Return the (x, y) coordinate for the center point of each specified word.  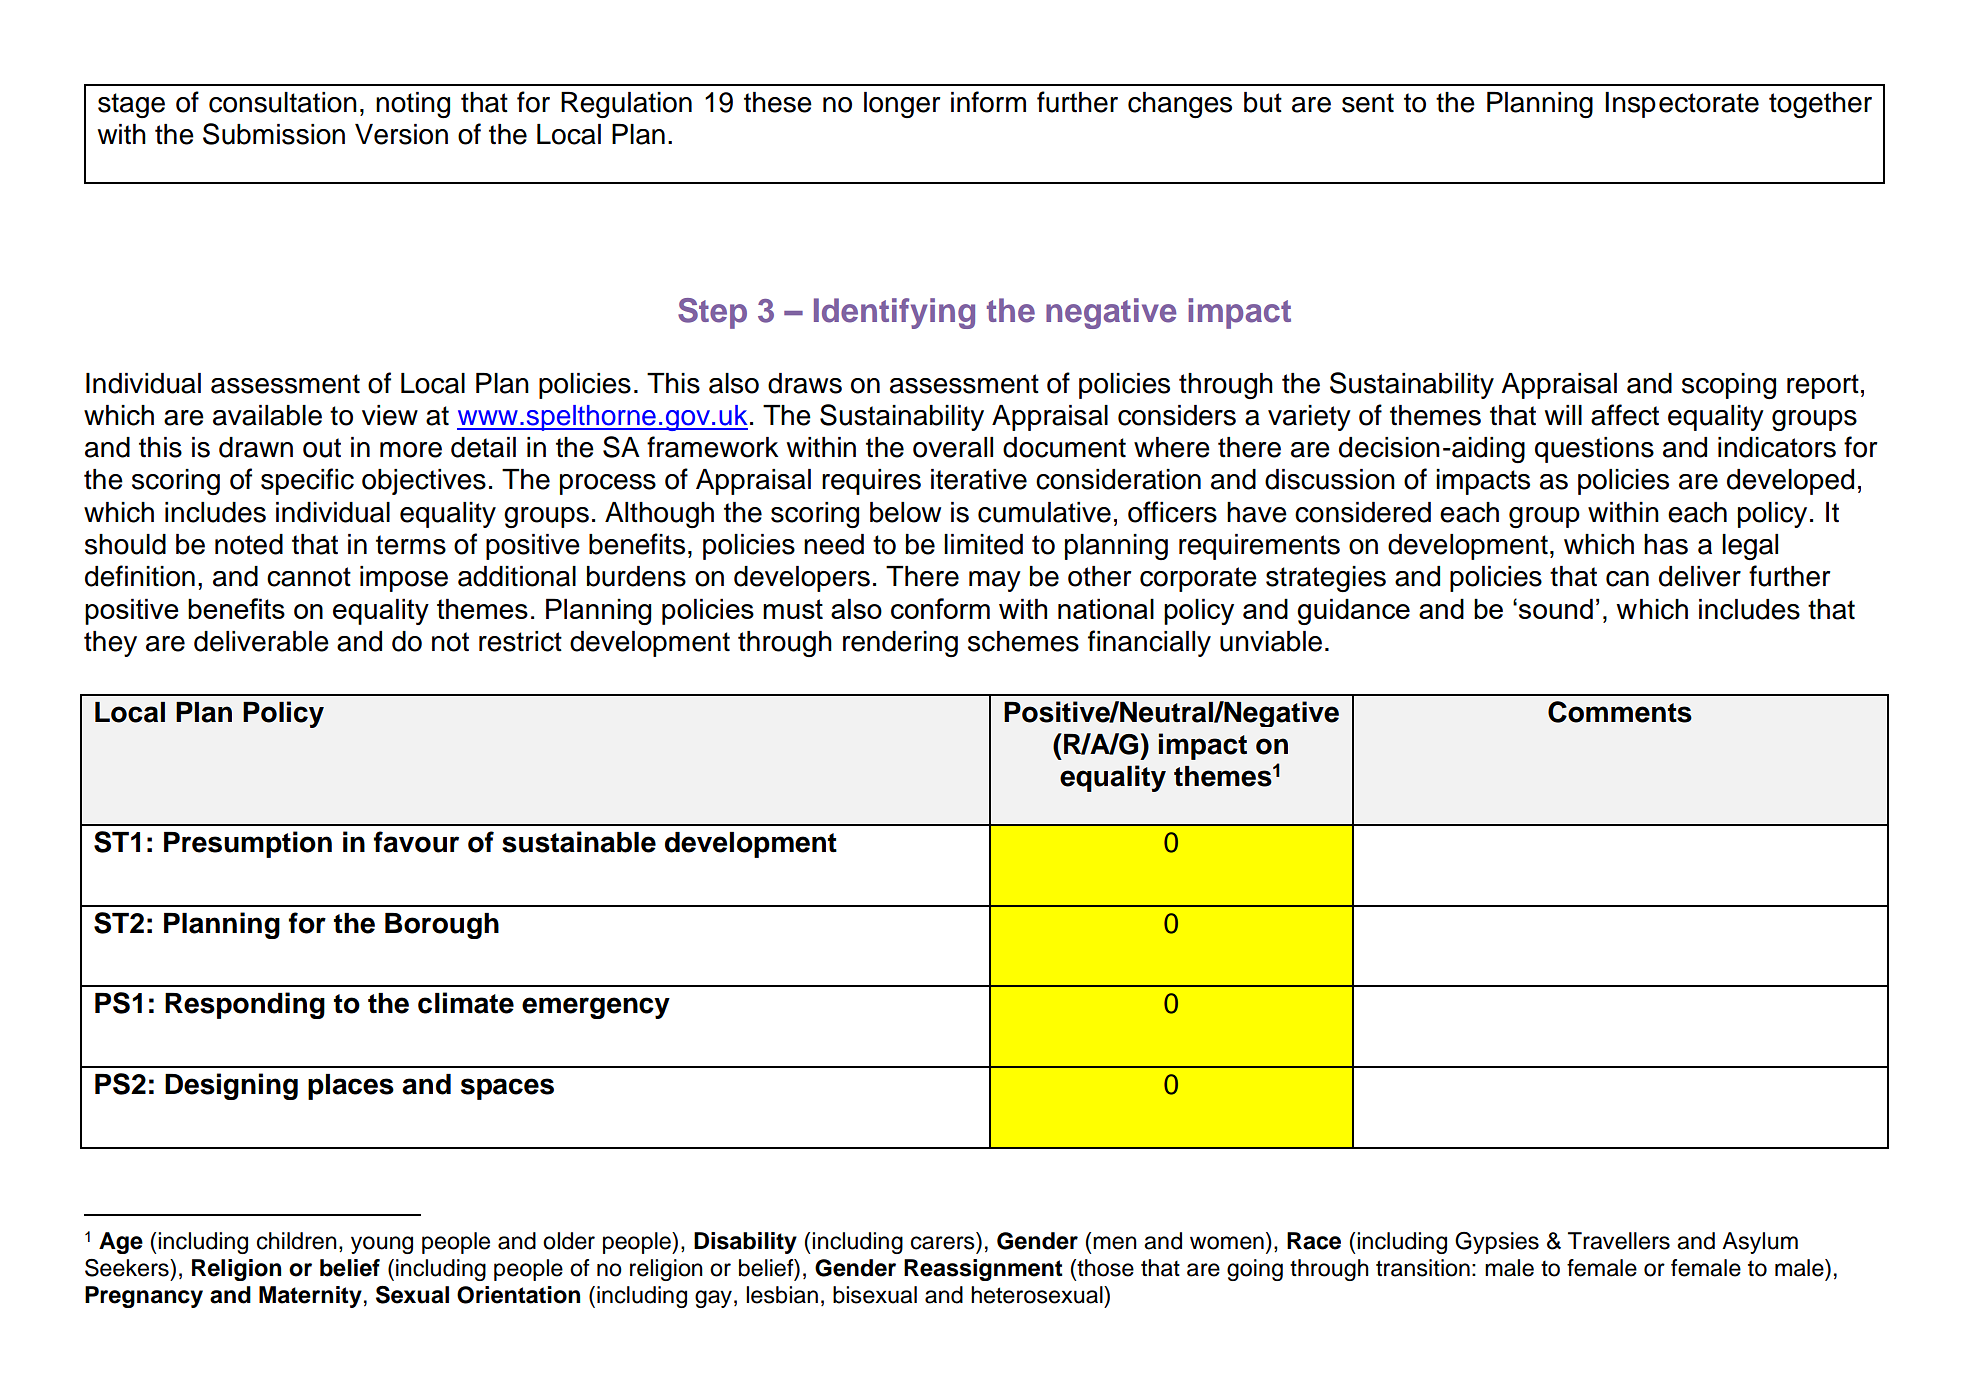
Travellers (1619, 1241)
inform (988, 102)
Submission (274, 134)
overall (953, 447)
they (110, 644)
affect (1625, 415)
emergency (596, 1008)
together (1820, 105)
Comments (1620, 712)
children (297, 1241)
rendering (900, 644)
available (267, 415)
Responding (245, 1005)
